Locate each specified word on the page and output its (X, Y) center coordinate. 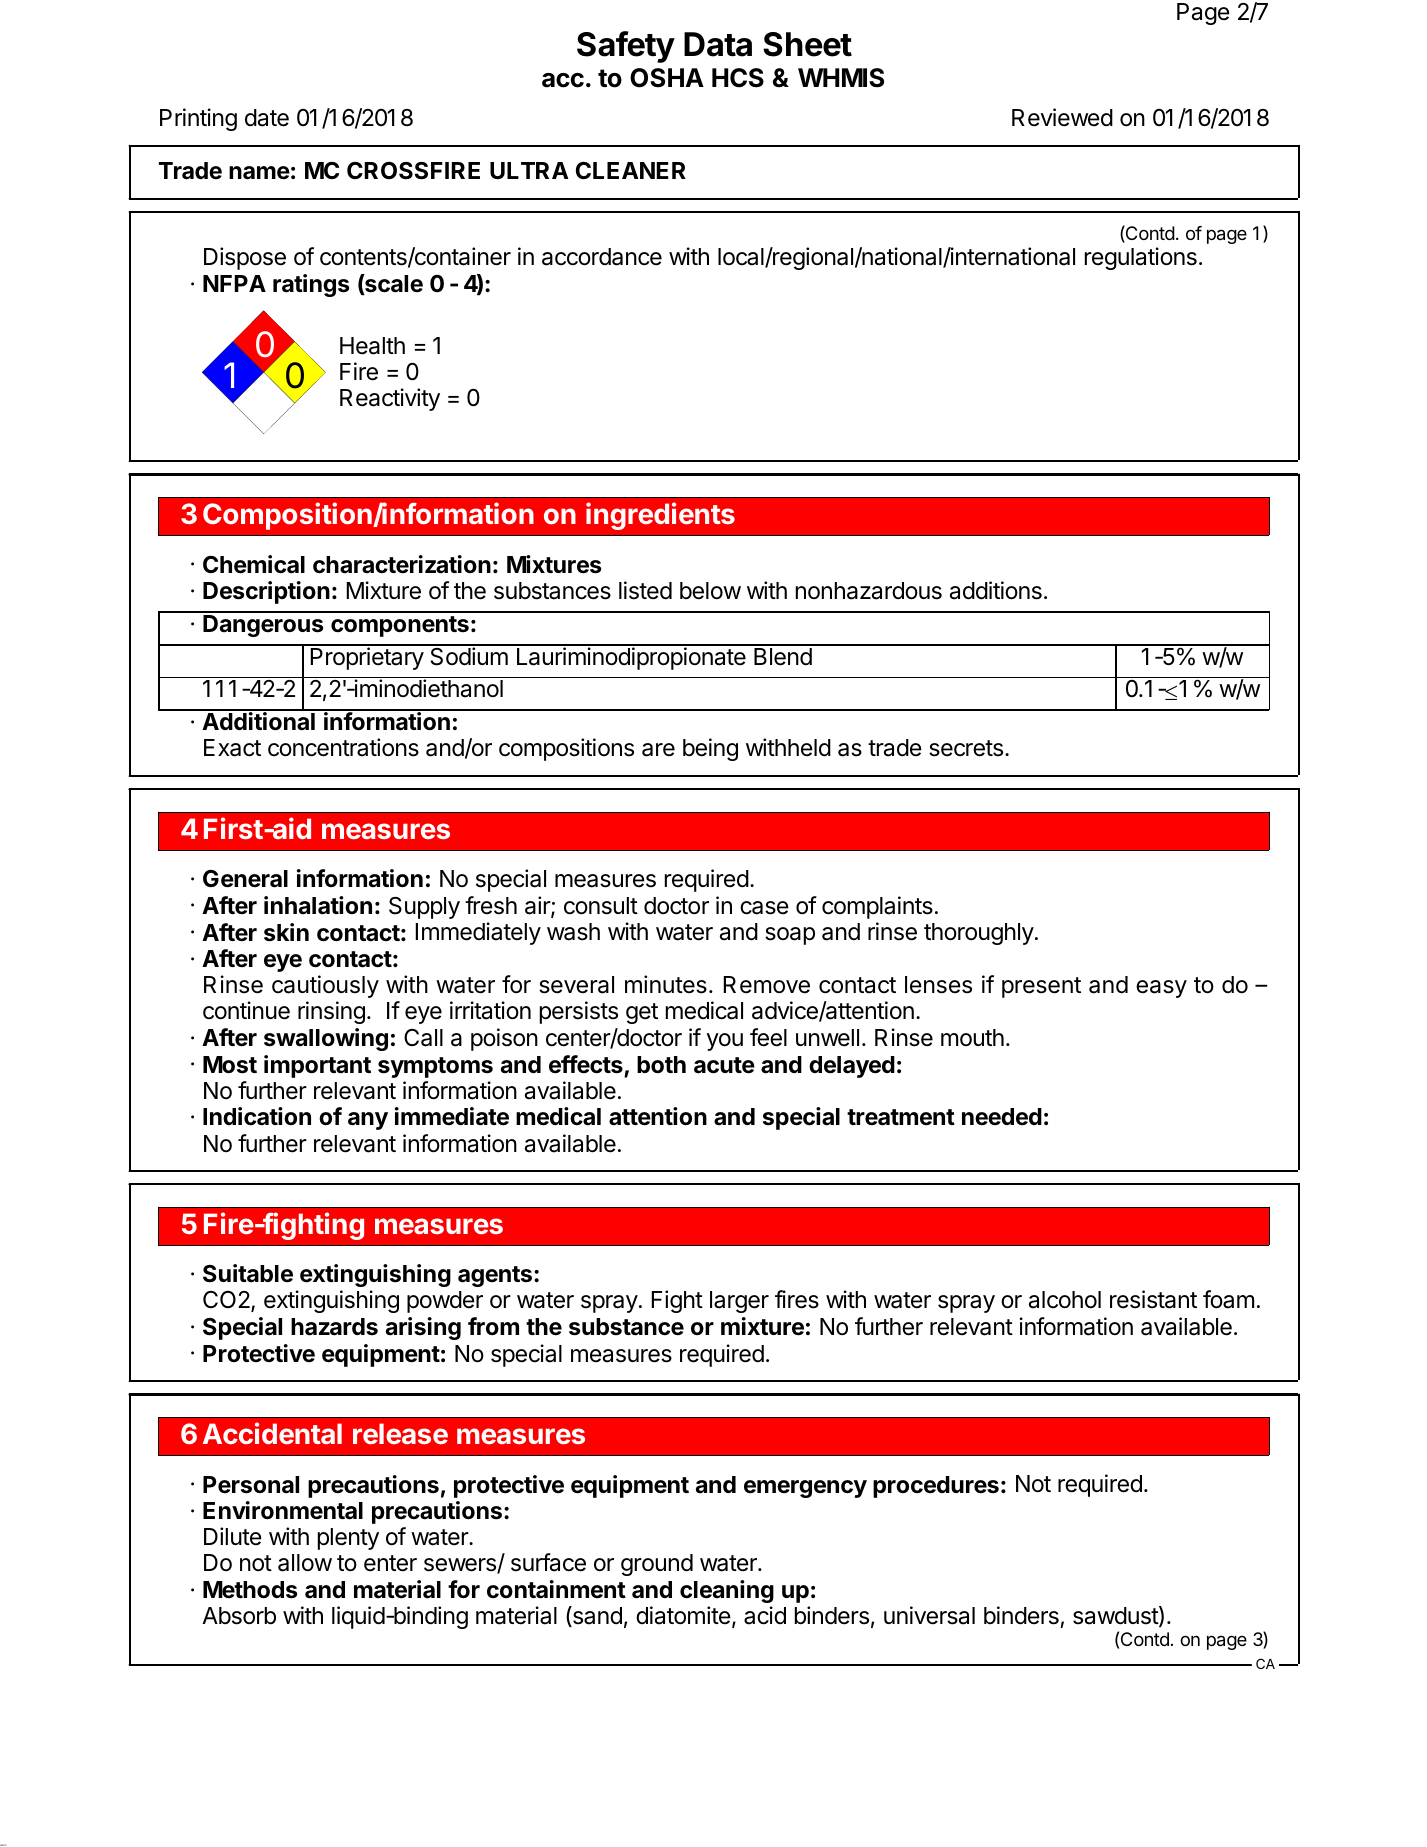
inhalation (318, 905)
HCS (738, 78)
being (710, 749)
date (267, 118)
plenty (348, 1539)
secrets (966, 748)
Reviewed (1062, 117)
